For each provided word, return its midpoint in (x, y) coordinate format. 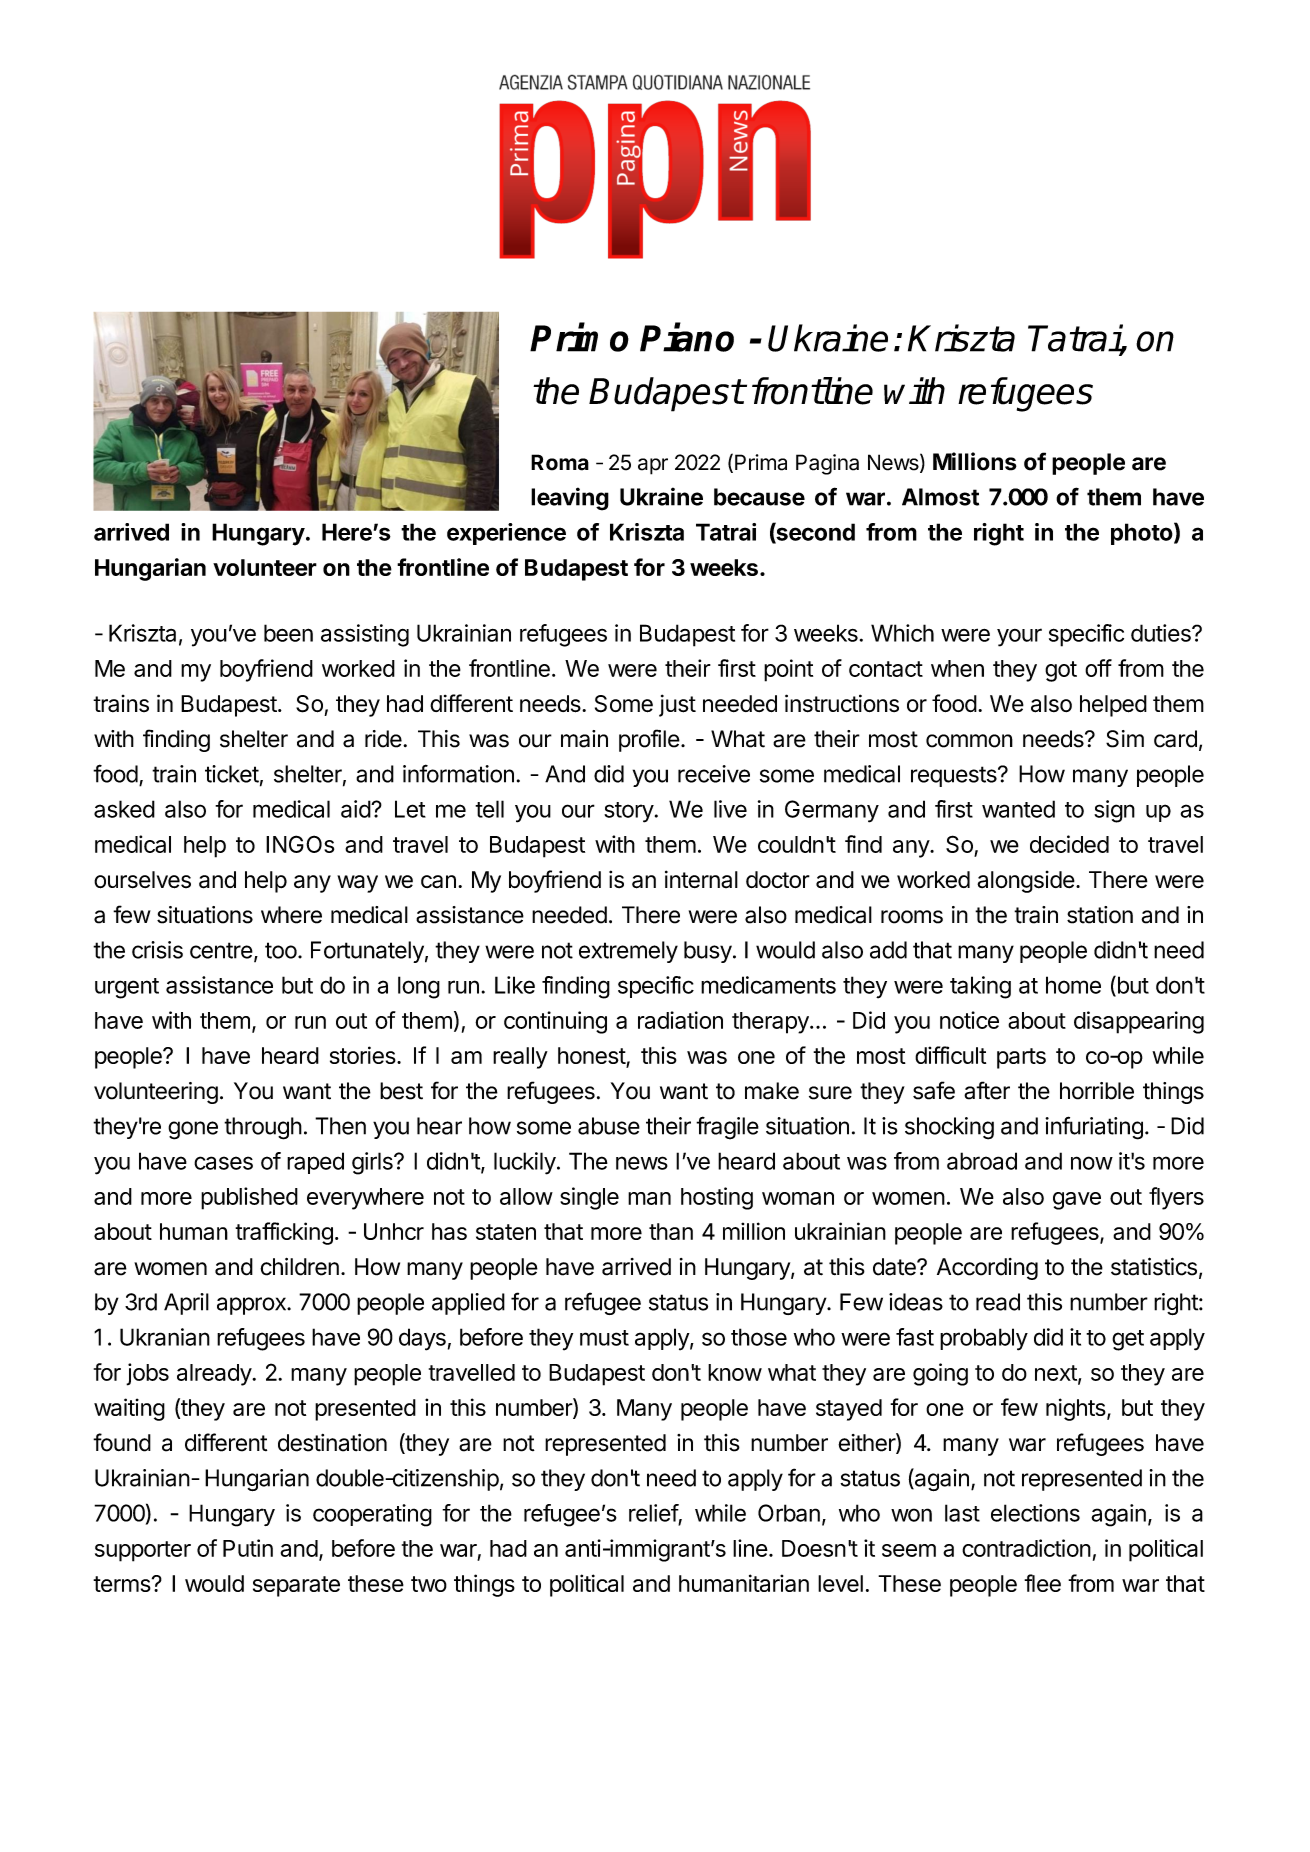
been (288, 633)
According (987, 1269)
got (1061, 671)
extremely (628, 952)
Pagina (827, 464)
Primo (579, 337)
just (677, 705)
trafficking (284, 1233)
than (671, 1231)
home (1073, 985)
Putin (248, 1548)
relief (654, 1513)
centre (221, 950)
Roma (560, 462)
